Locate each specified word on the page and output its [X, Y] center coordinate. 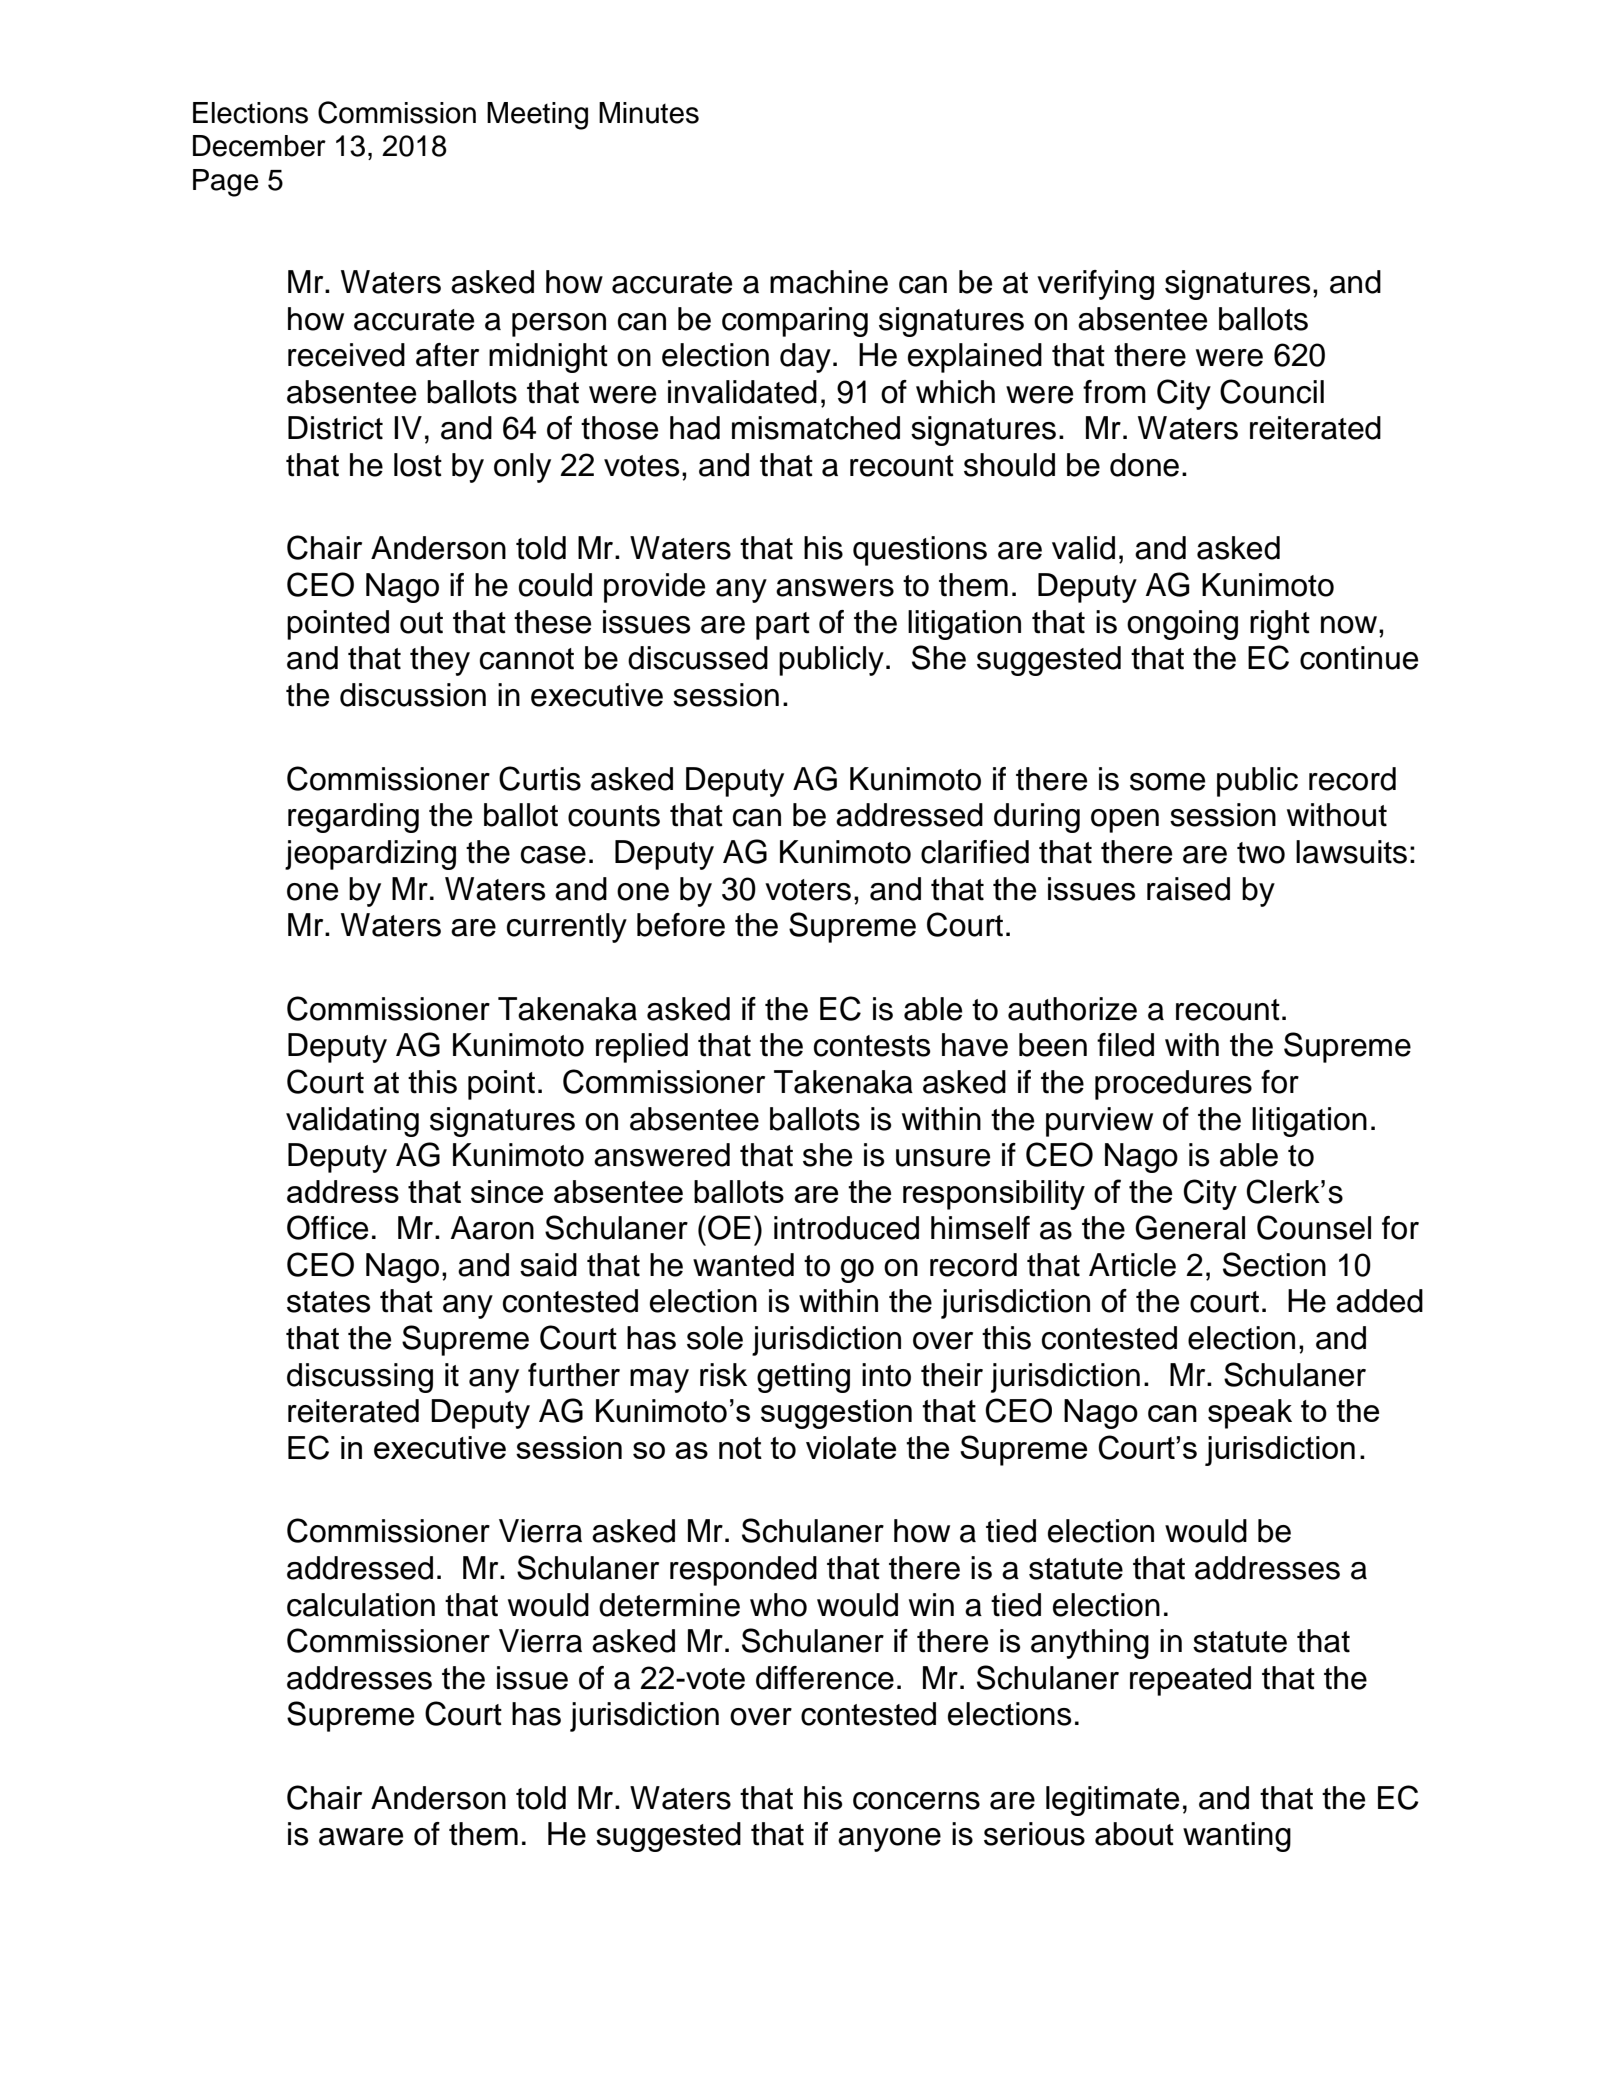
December [259, 146]
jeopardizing [370, 855]
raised [1188, 889]
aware [361, 1837]
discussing [360, 1378]
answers [835, 588]
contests [872, 1046]
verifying [1095, 285]
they [440, 661]
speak [1250, 1414]
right [1280, 625]
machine [829, 282]
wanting [1237, 1837]
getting [803, 1378]
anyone [889, 1840]
